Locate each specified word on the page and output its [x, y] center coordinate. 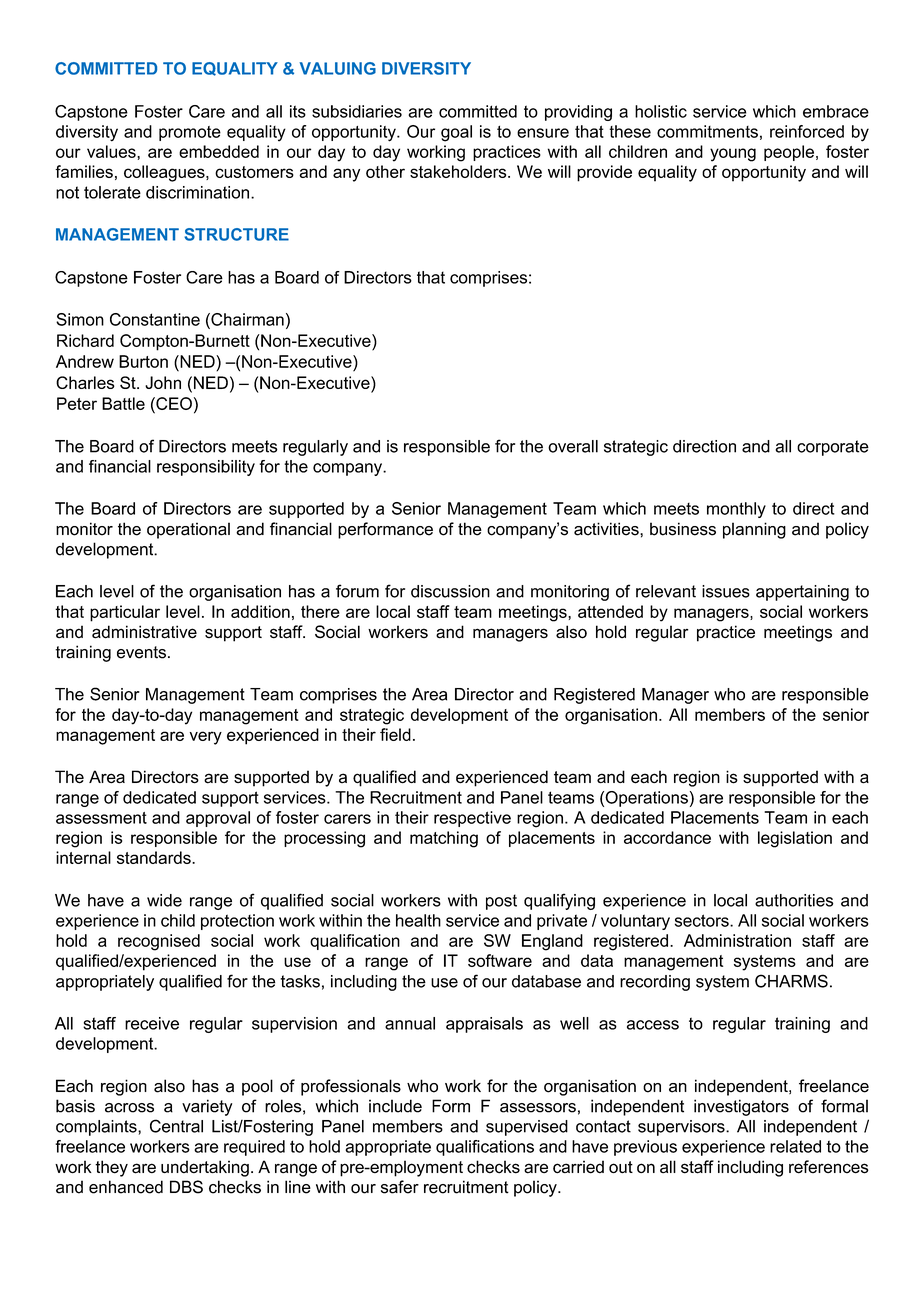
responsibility [206, 468]
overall [573, 446]
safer [400, 1187]
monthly [736, 510]
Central [176, 1126]
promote [190, 133]
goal [456, 133]
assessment [101, 818]
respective [472, 819]
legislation [795, 839]
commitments [707, 131]
